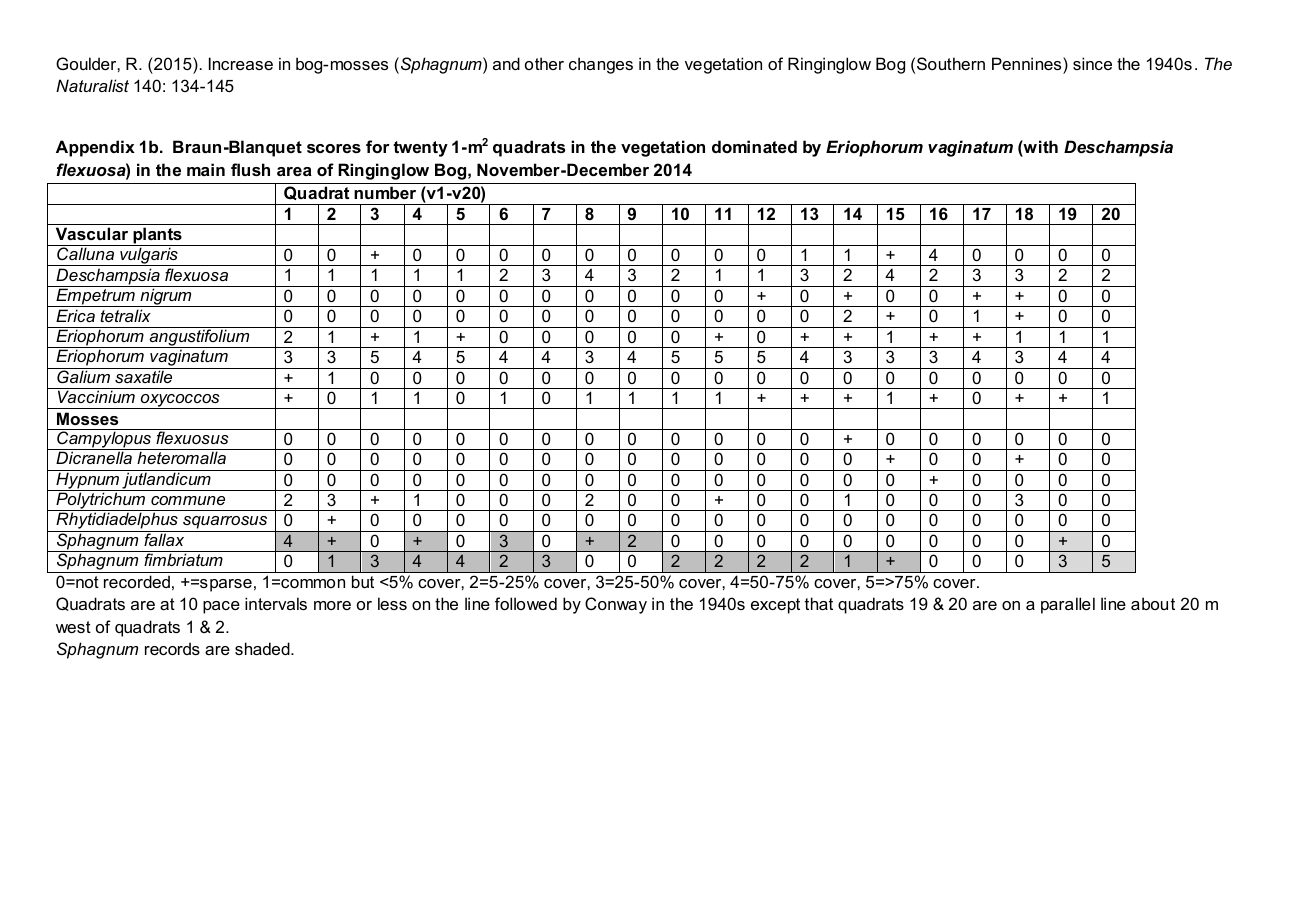 Image resolution: width=1308 pixels, height=924 pixels. What do you see at coordinates (363, 581) in the page?
I see `but` at bounding box center [363, 581].
